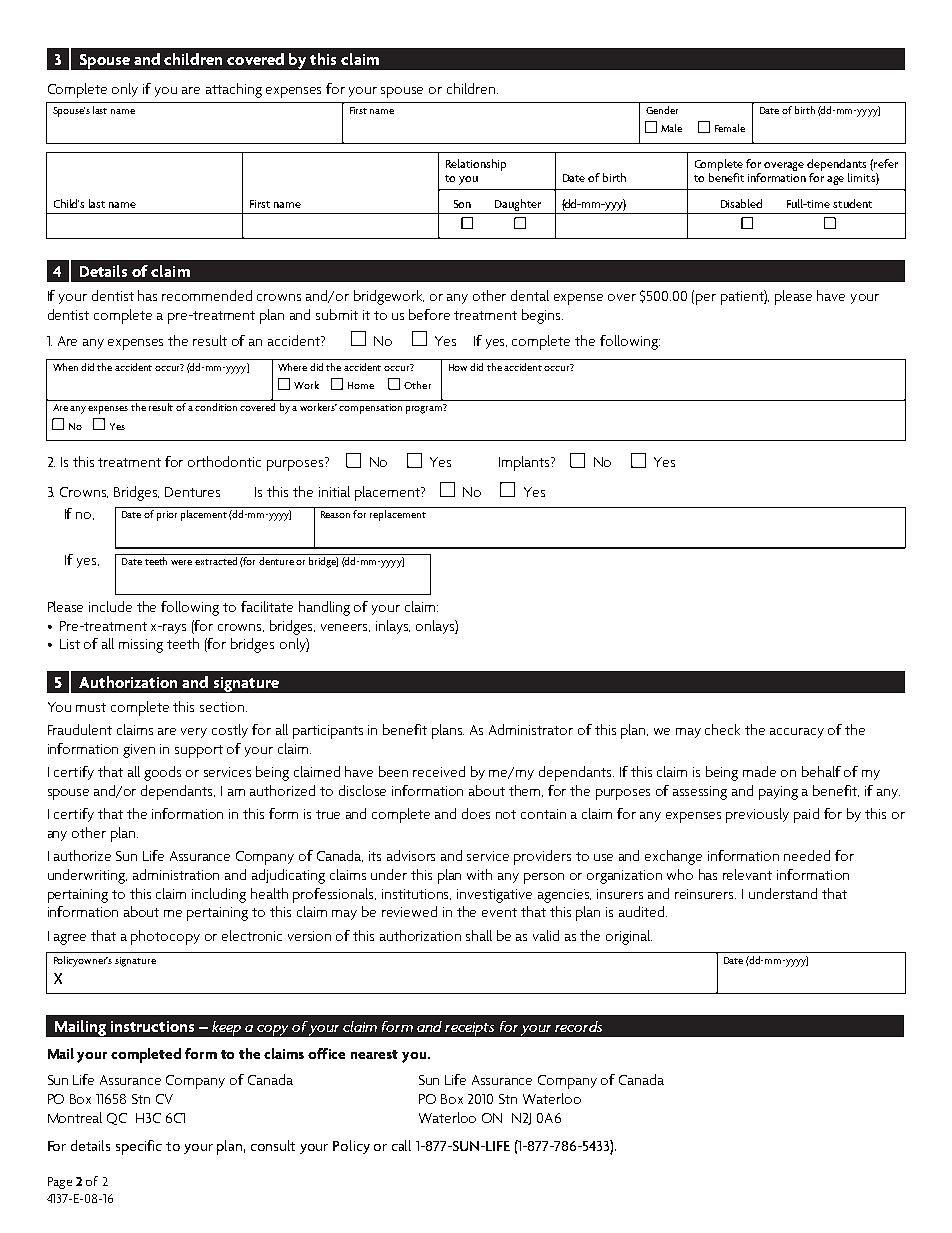  I want to click on refer, so click(885, 163).
